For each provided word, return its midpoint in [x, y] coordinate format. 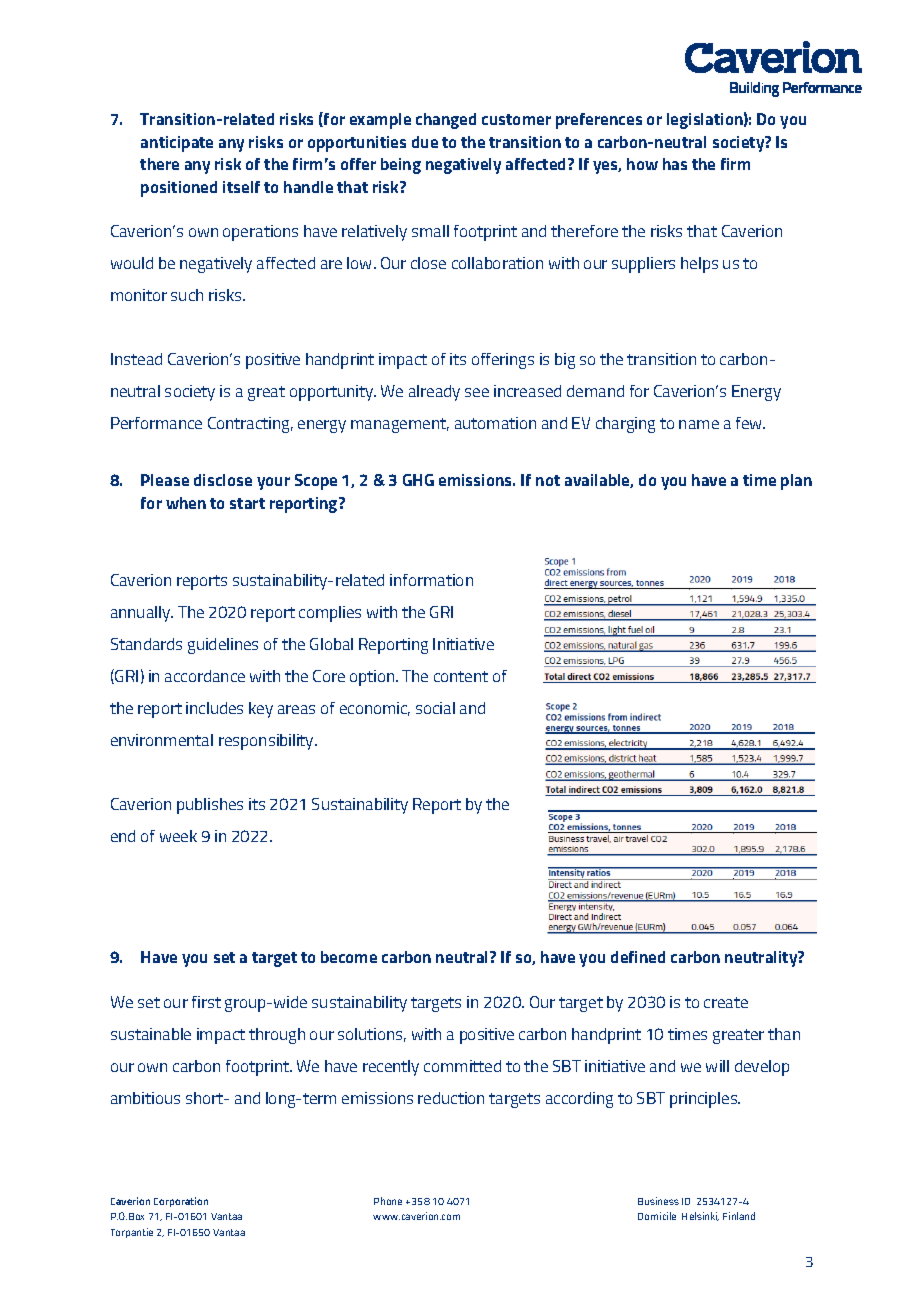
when [186, 503]
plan [796, 482]
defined [638, 957]
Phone [388, 1201]
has [675, 164]
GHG [418, 480]
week [178, 836]
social [435, 708]
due [425, 142]
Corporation [181, 1202]
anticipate [177, 144]
